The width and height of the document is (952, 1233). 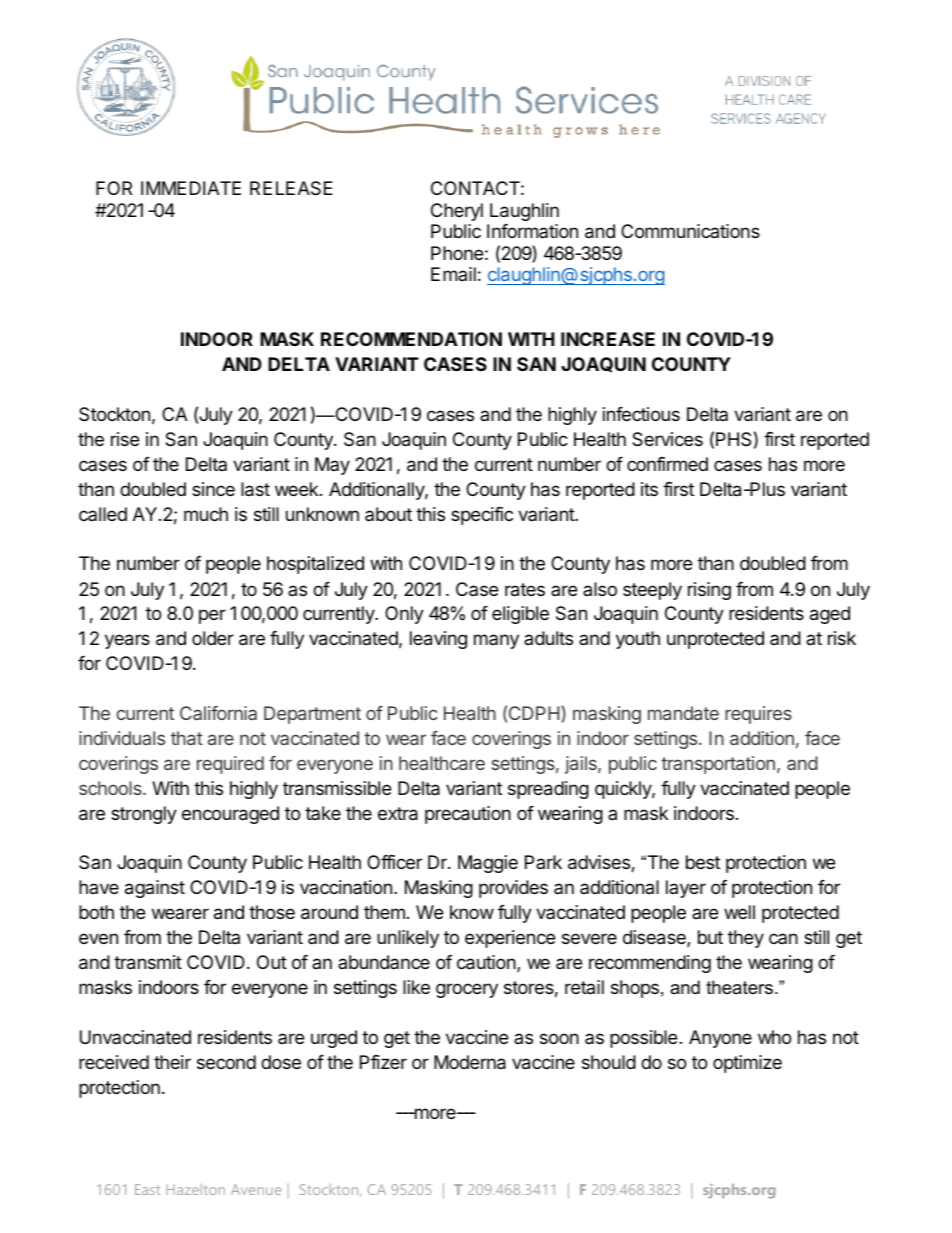 What do you see at coordinates (191, 188) in the document?
I see `IMMEDIATE` at bounding box center [191, 188].
